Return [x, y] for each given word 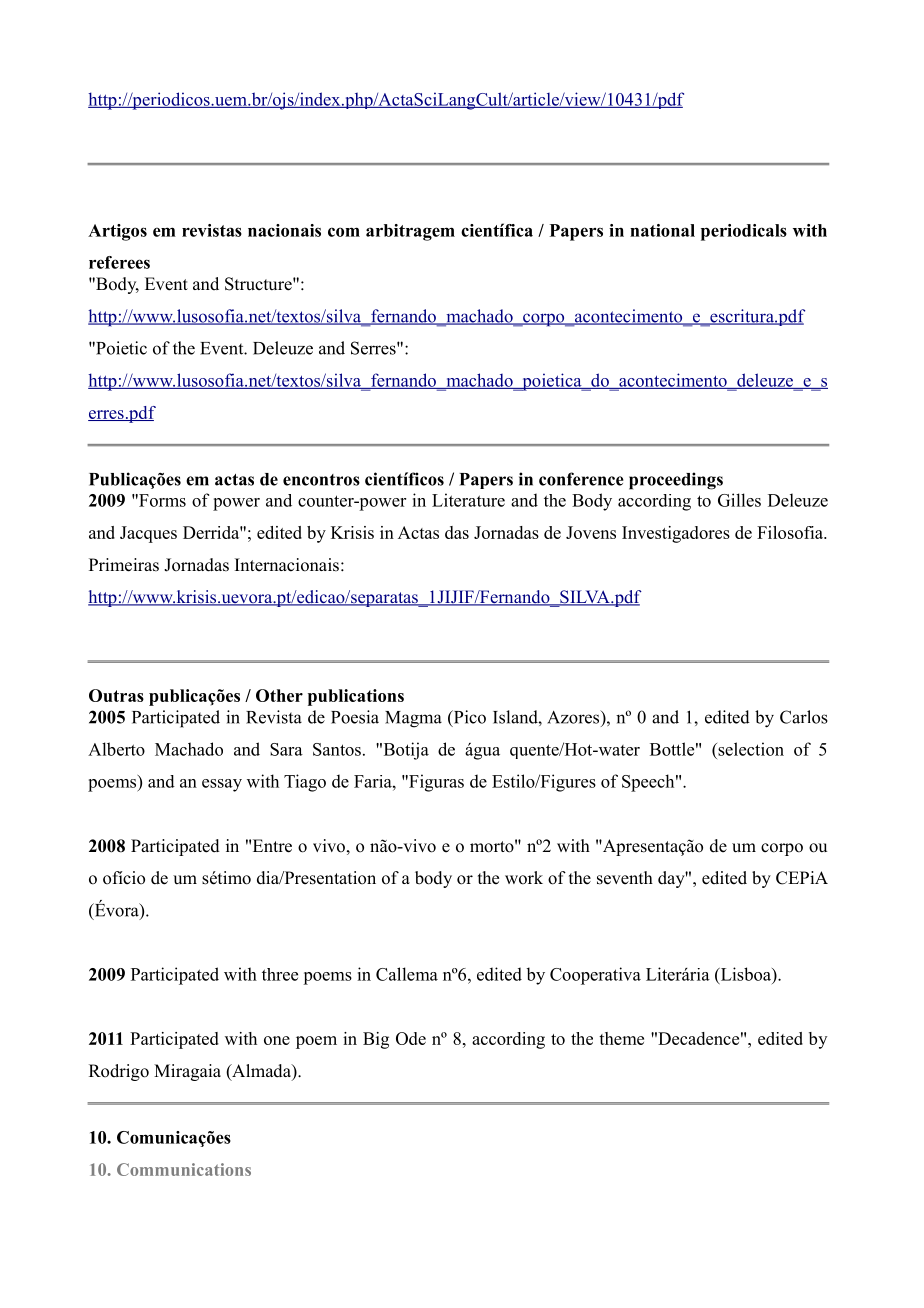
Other [279, 695]
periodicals [744, 232]
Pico [468, 718]
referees [119, 262]
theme [621, 1038]
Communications [184, 1169]
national [662, 230]
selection [750, 749]
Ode [411, 1038]
